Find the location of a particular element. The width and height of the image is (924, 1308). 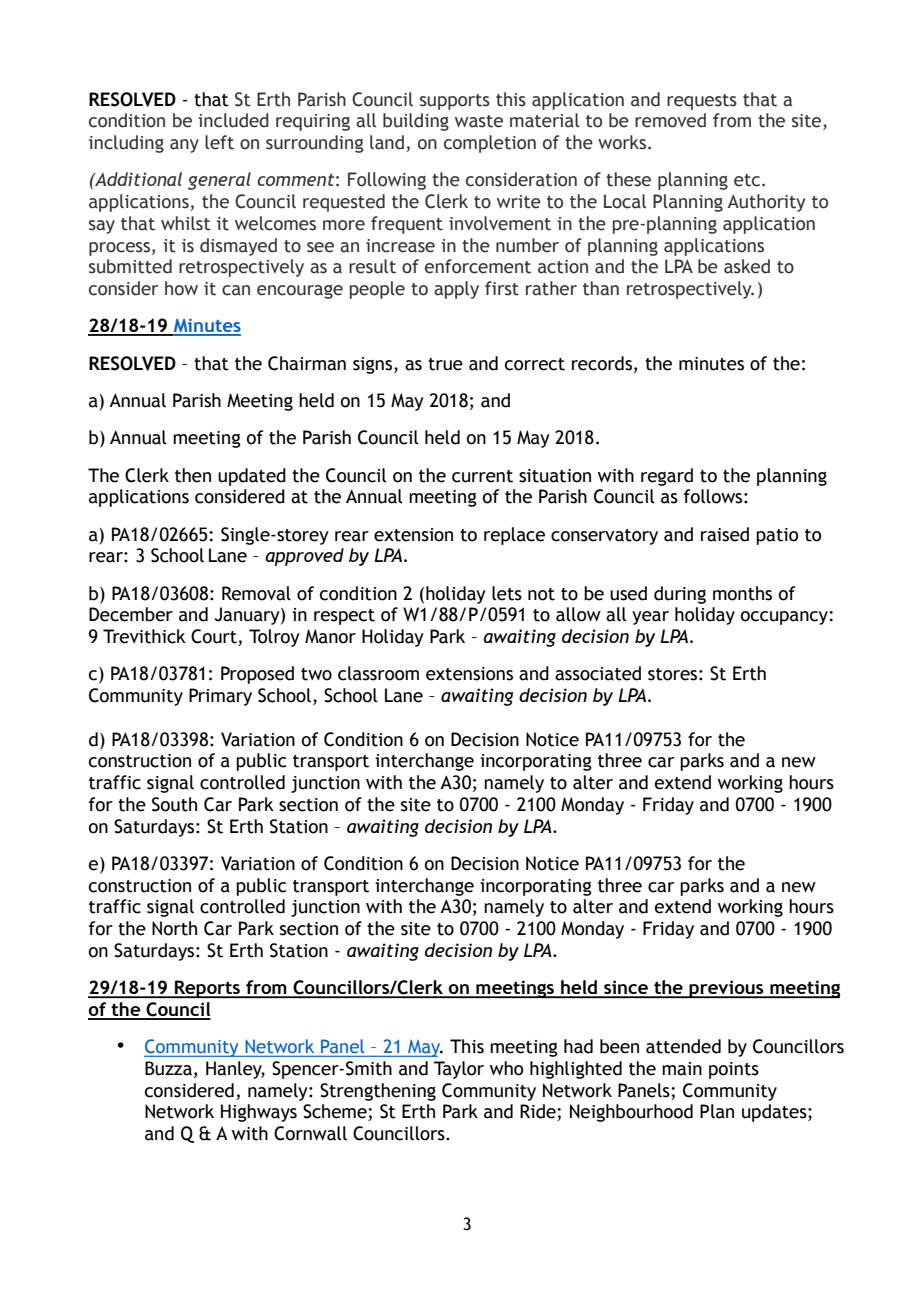

lets is located at coordinates (507, 593).
